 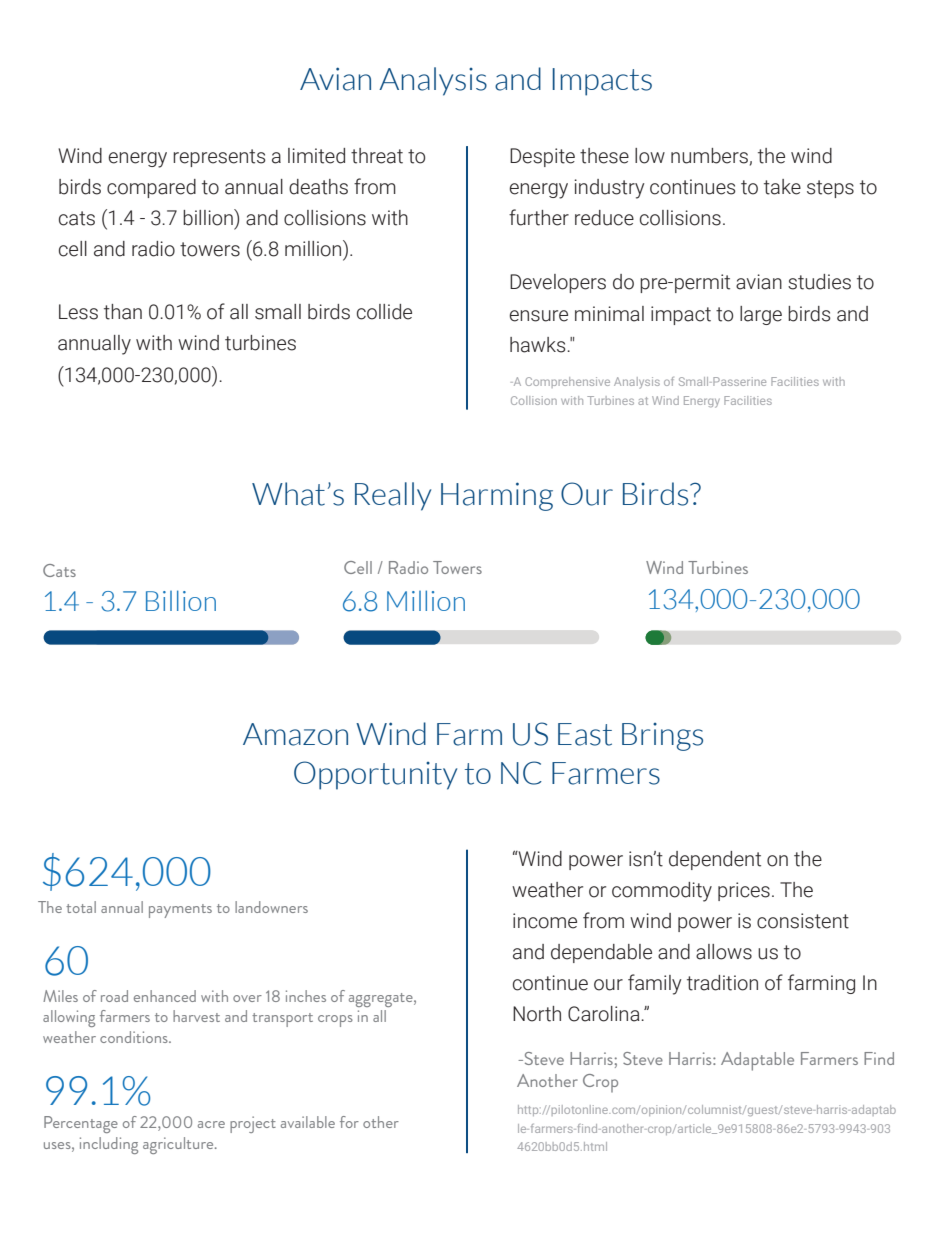 What do you see at coordinates (782, 187) in the document?
I see `take` at bounding box center [782, 187].
